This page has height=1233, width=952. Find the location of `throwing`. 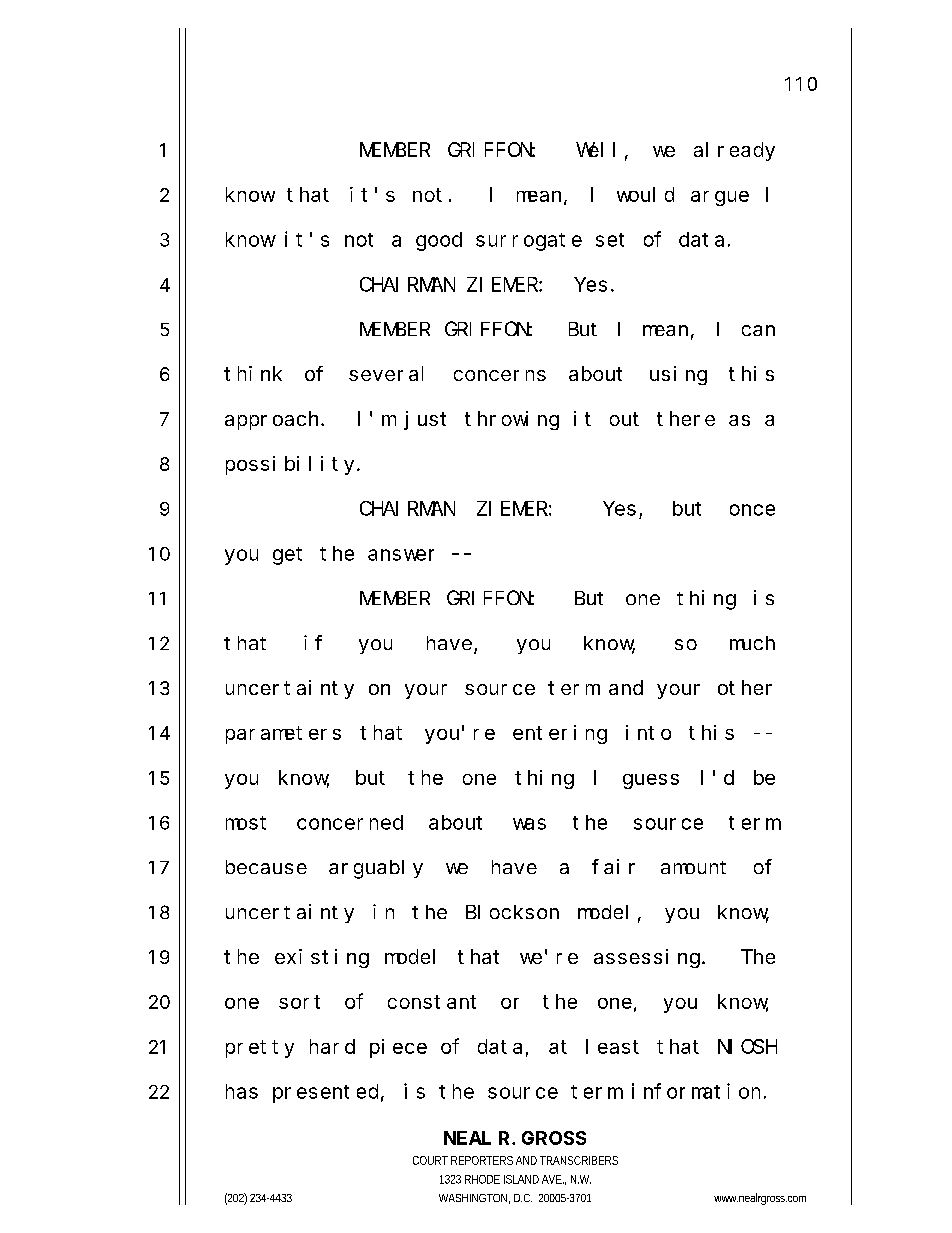

throwing is located at coordinates (512, 420).
